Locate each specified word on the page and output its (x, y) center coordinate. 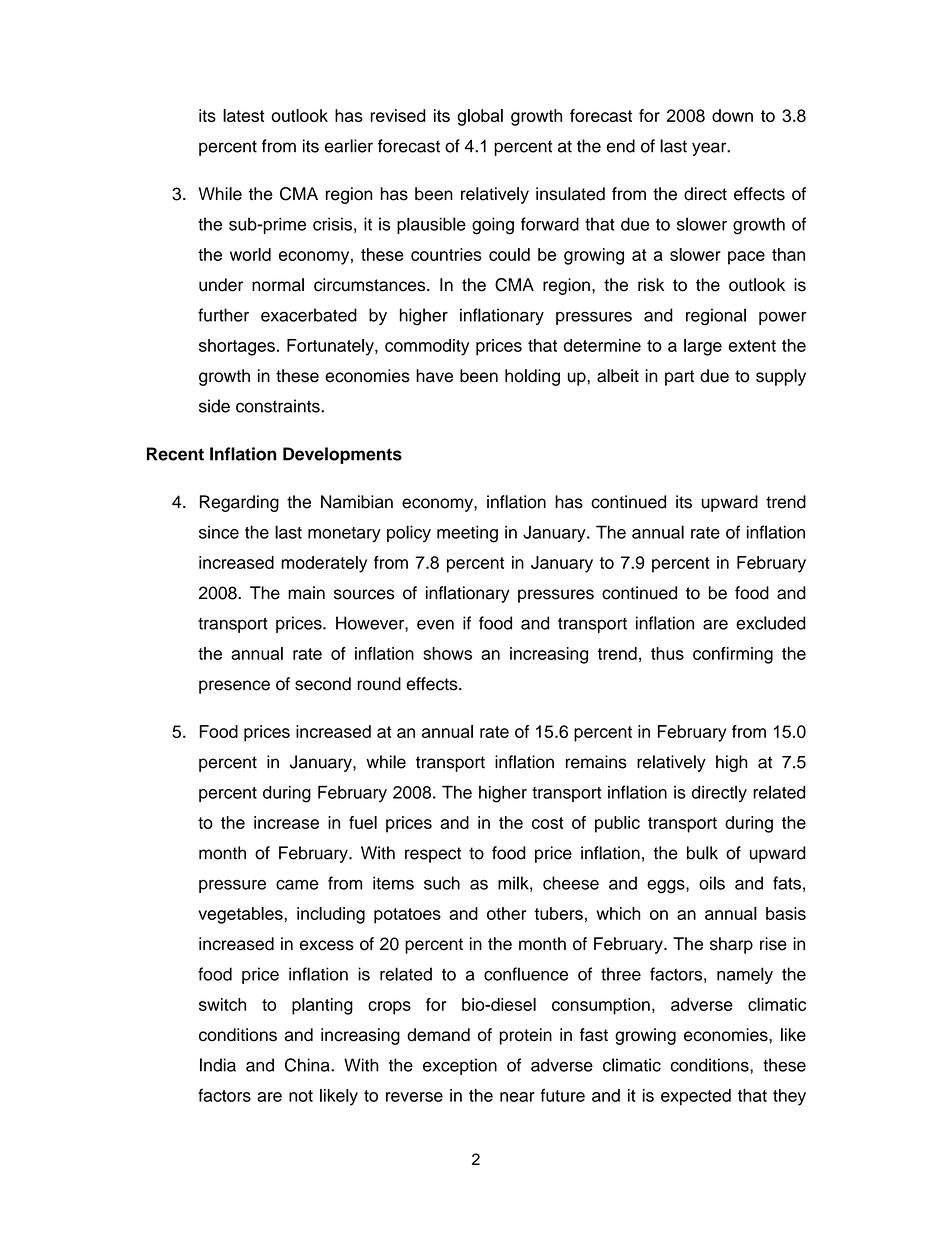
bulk (702, 853)
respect (433, 855)
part (679, 378)
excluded (771, 623)
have (434, 376)
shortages (237, 347)
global (480, 117)
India (218, 1065)
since (219, 532)
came (297, 885)
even (435, 624)
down (732, 115)
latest (243, 115)
